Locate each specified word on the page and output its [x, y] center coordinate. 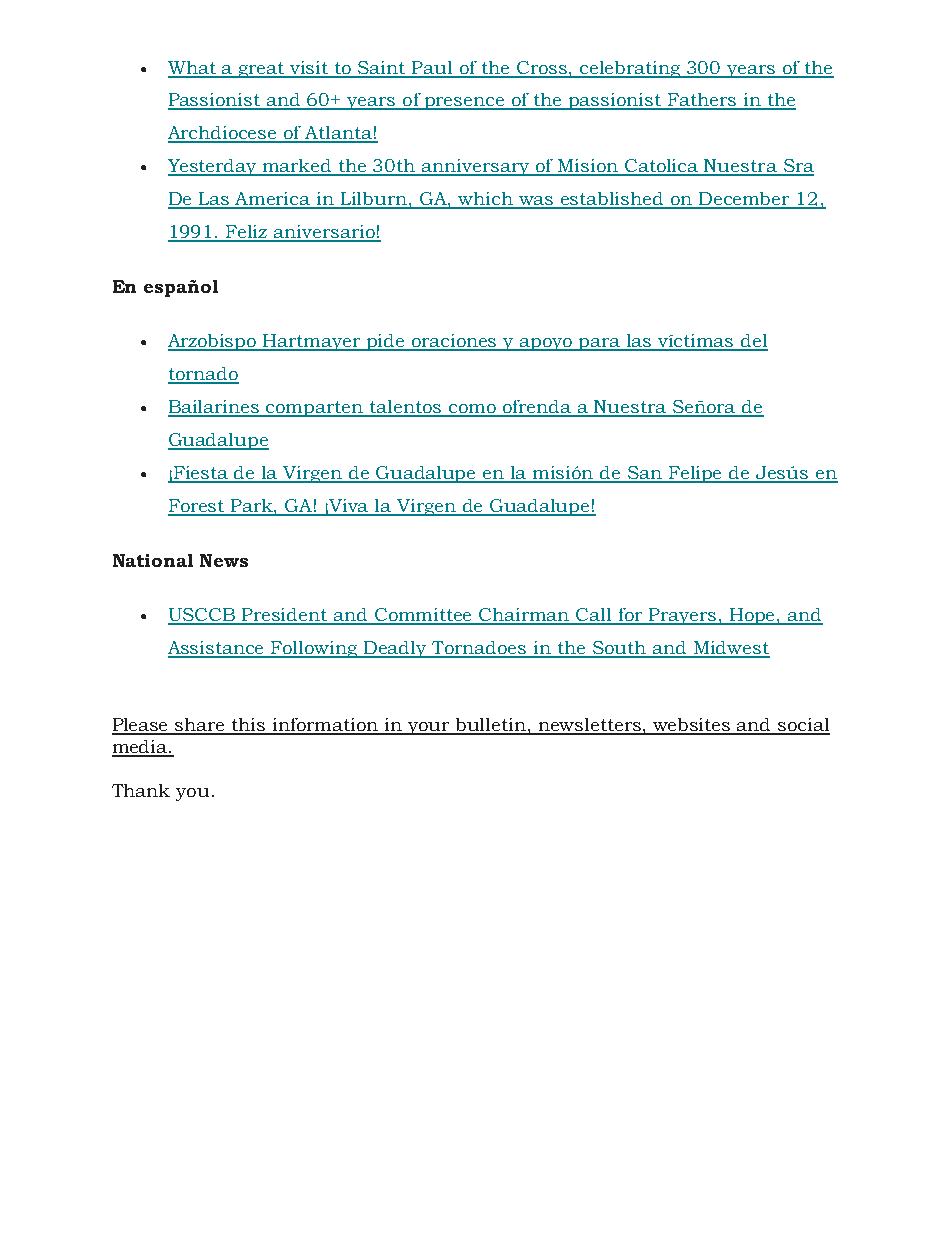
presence [465, 103]
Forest [197, 507]
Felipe [696, 474]
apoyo [546, 344]
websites [692, 726]
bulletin [491, 726]
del [753, 342]
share [201, 726]
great [262, 70]
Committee [424, 616]
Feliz [247, 233]
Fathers [702, 101]
